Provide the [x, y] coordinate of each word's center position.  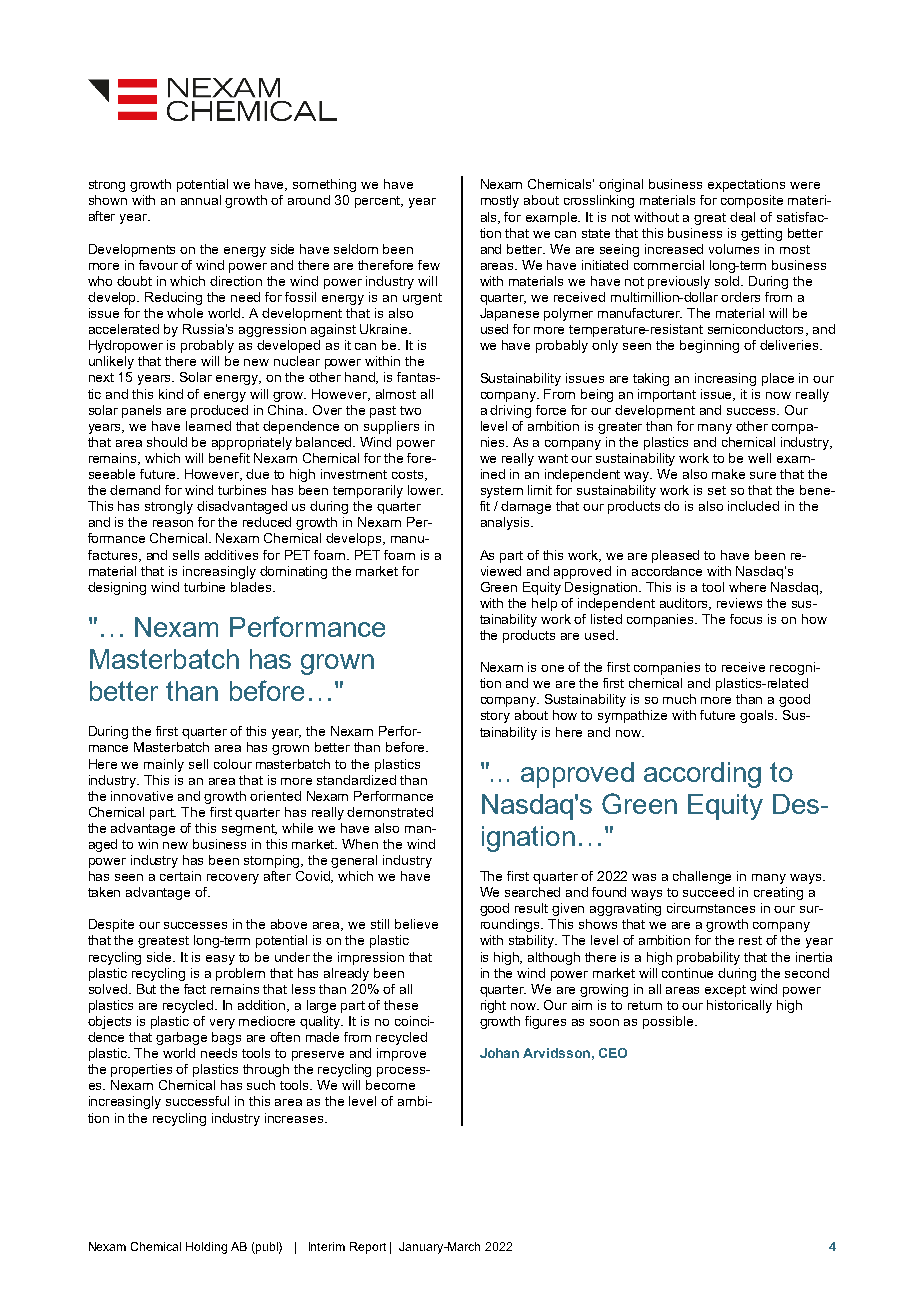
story [495, 717]
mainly [164, 765]
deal [742, 217]
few [429, 265]
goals [758, 716]
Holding [206, 1248]
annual [201, 200]
